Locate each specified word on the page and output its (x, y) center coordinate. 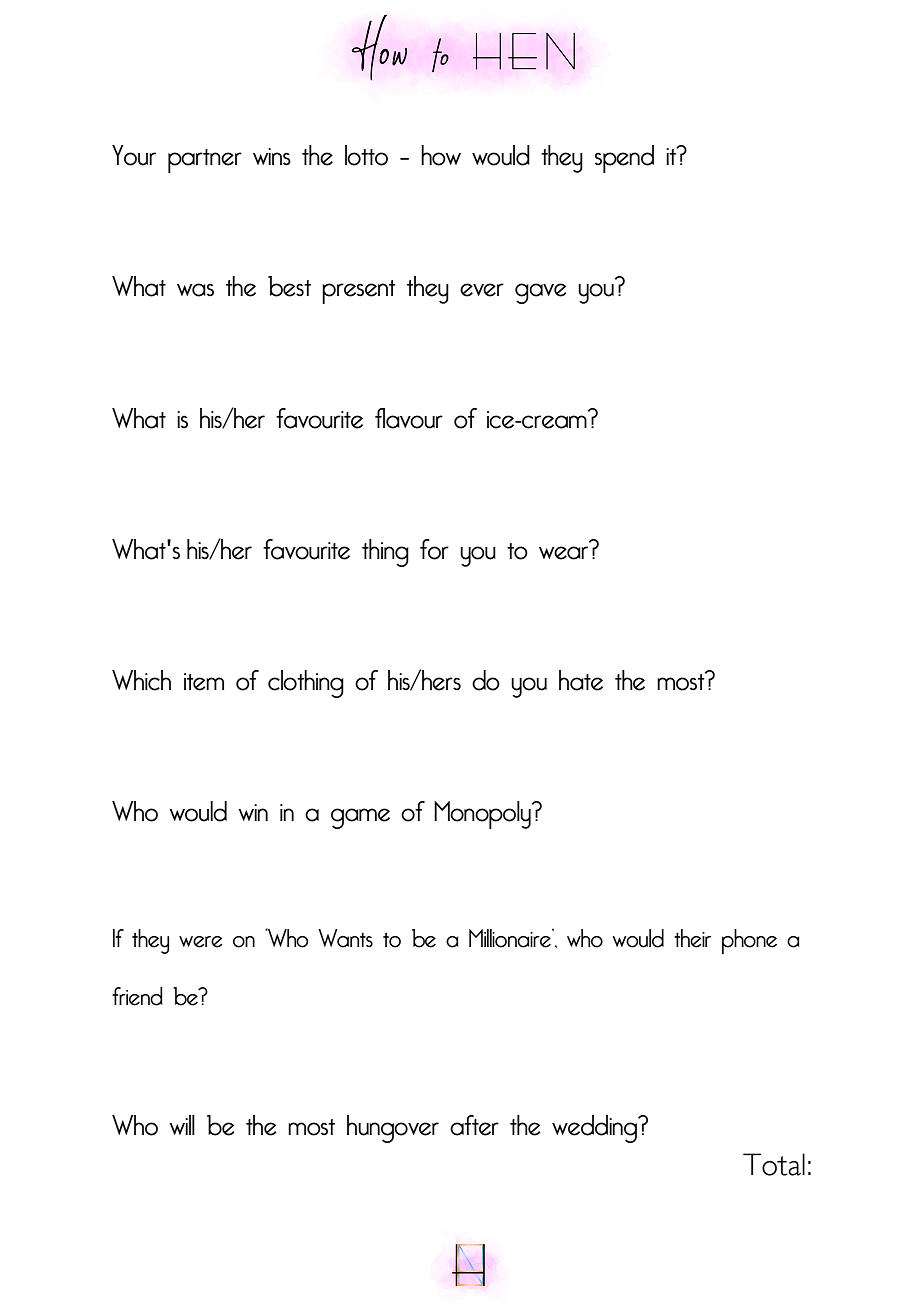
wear (563, 553)
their (692, 938)
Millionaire (511, 938)
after (474, 1125)
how (441, 155)
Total (774, 1164)
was (195, 290)
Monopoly (483, 815)
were (201, 942)
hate (581, 680)
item (204, 682)
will (182, 1125)
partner (205, 161)
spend (624, 159)
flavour (409, 418)
